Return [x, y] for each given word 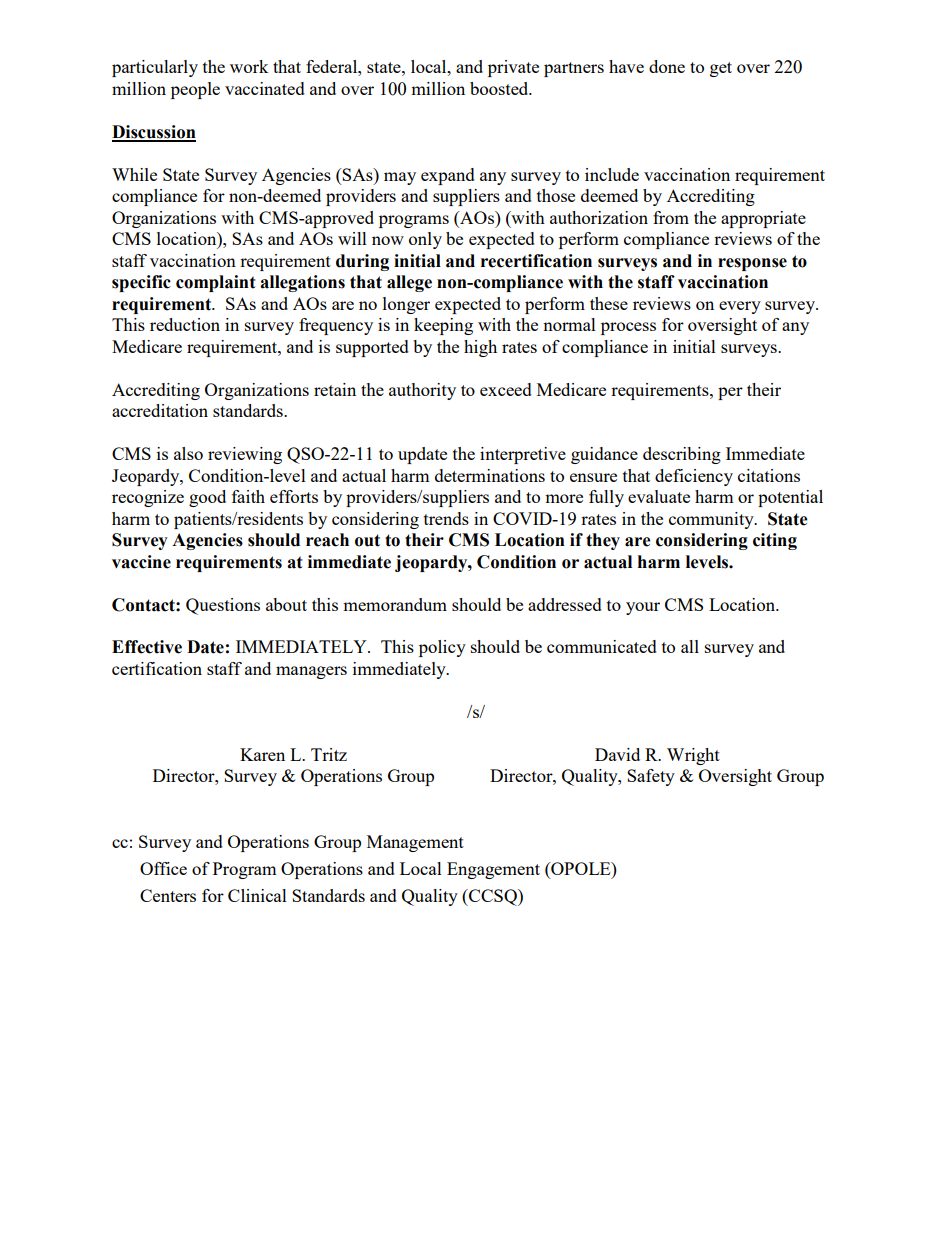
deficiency [694, 477]
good [207, 498]
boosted [500, 88]
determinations [490, 475]
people [195, 90]
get [721, 69]
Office [163, 868]
